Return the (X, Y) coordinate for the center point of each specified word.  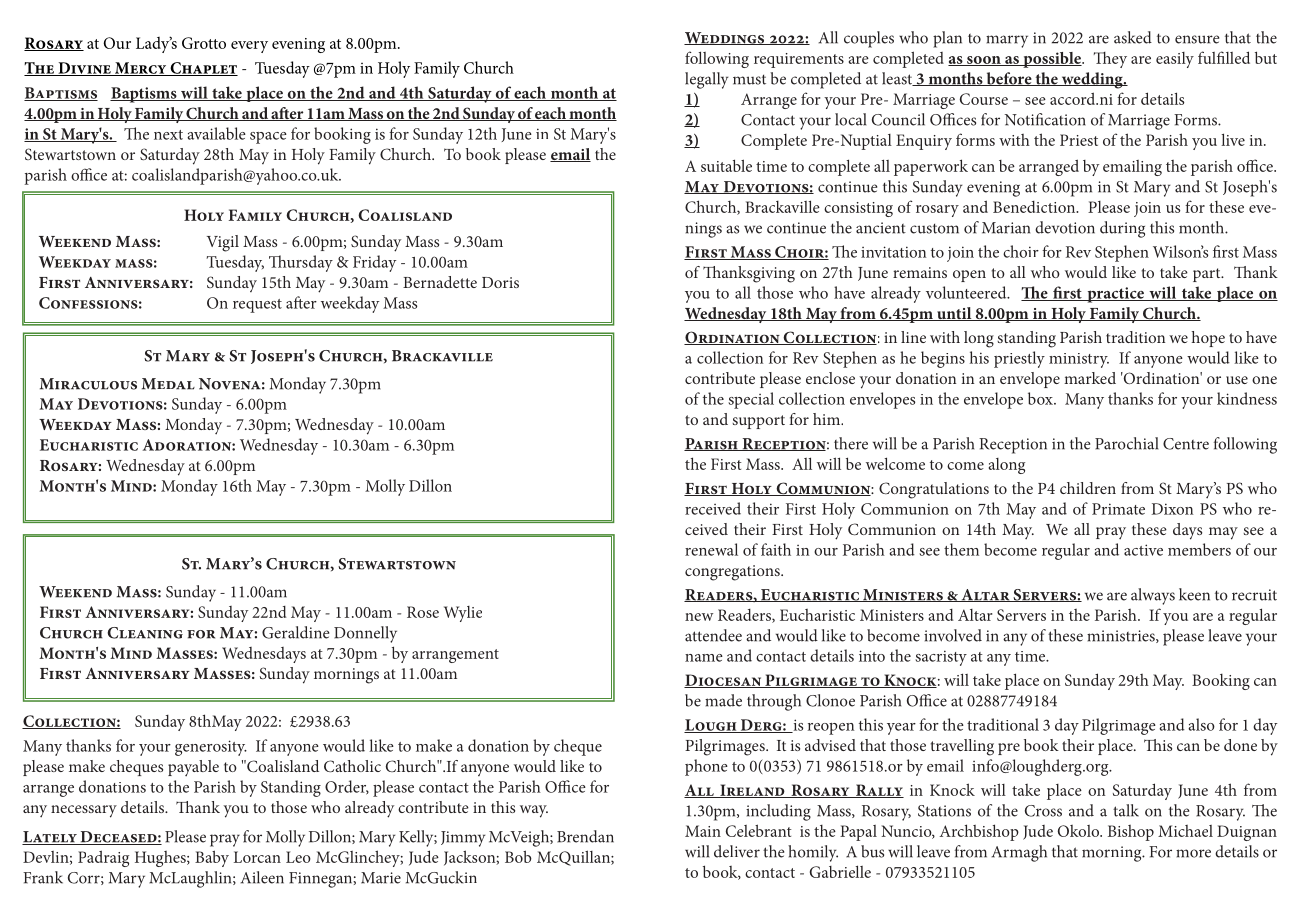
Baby (212, 858)
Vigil (223, 243)
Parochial (1126, 443)
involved (953, 635)
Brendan (585, 836)
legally (707, 80)
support (758, 422)
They (1110, 60)
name (704, 658)
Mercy (141, 69)
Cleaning (145, 633)
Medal (168, 384)
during (1122, 229)
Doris (500, 282)
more (1193, 853)
